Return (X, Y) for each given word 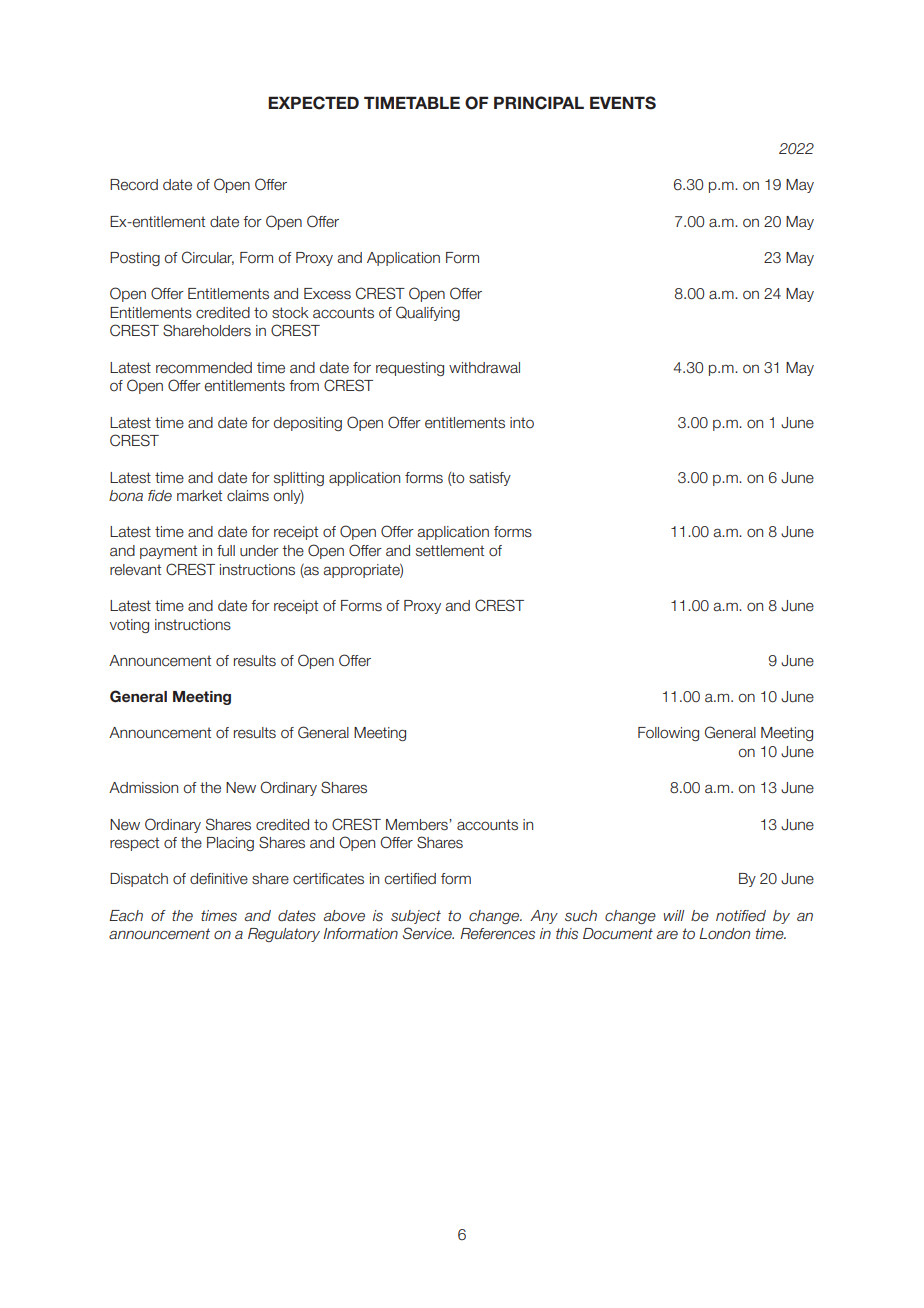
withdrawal (484, 368)
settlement (450, 551)
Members (418, 825)
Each (126, 916)
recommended (204, 368)
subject (416, 917)
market (199, 496)
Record (134, 185)
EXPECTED (313, 103)
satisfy (490, 479)
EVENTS (623, 103)
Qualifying (428, 313)
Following (668, 734)
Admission (143, 788)
